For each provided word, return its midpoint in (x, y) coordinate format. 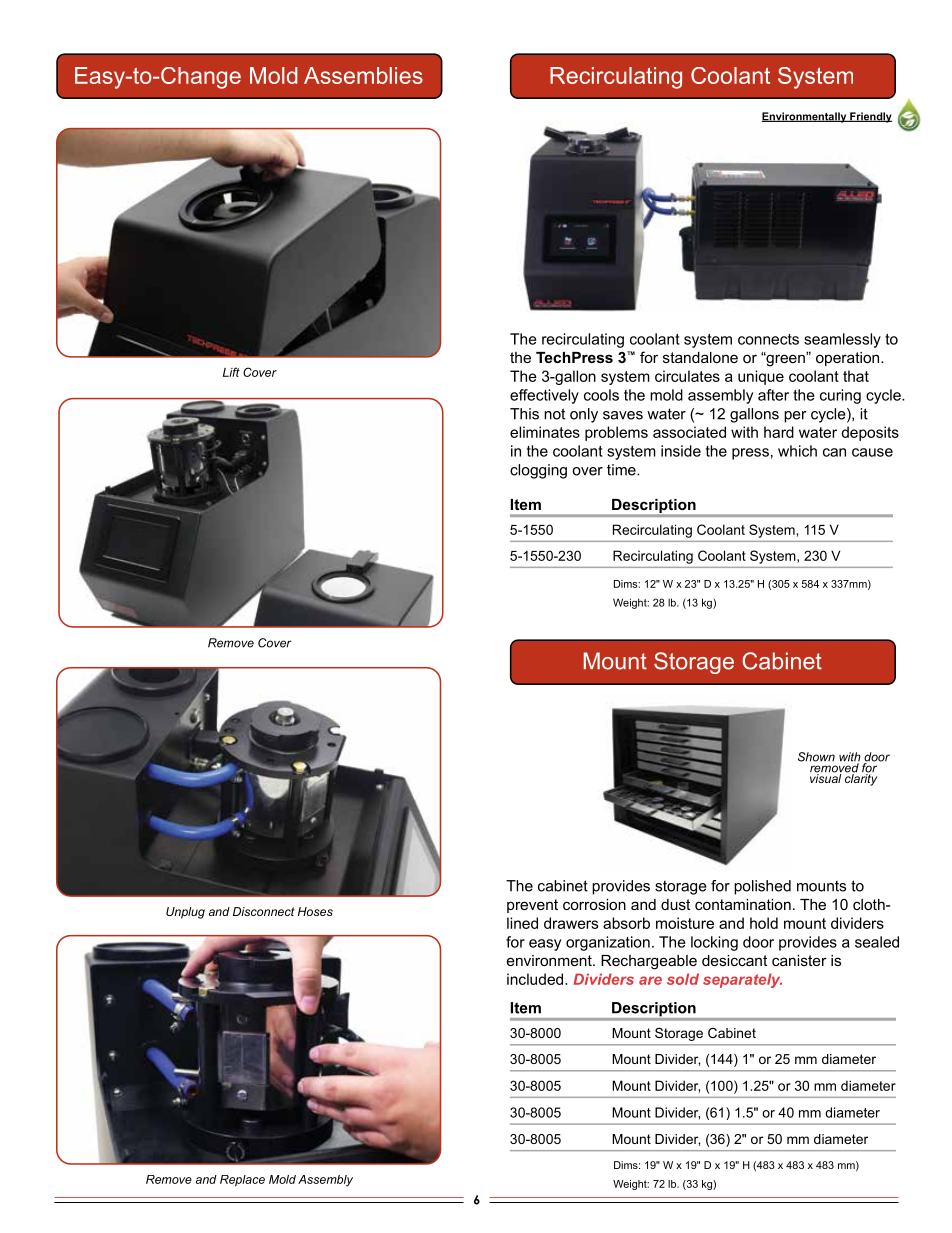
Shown (816, 757)
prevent (532, 906)
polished (762, 887)
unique (761, 377)
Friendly (870, 117)
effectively (544, 396)
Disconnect (264, 911)
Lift (231, 372)
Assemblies (363, 75)
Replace (242, 1180)
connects (768, 339)
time (622, 470)
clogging (538, 471)
